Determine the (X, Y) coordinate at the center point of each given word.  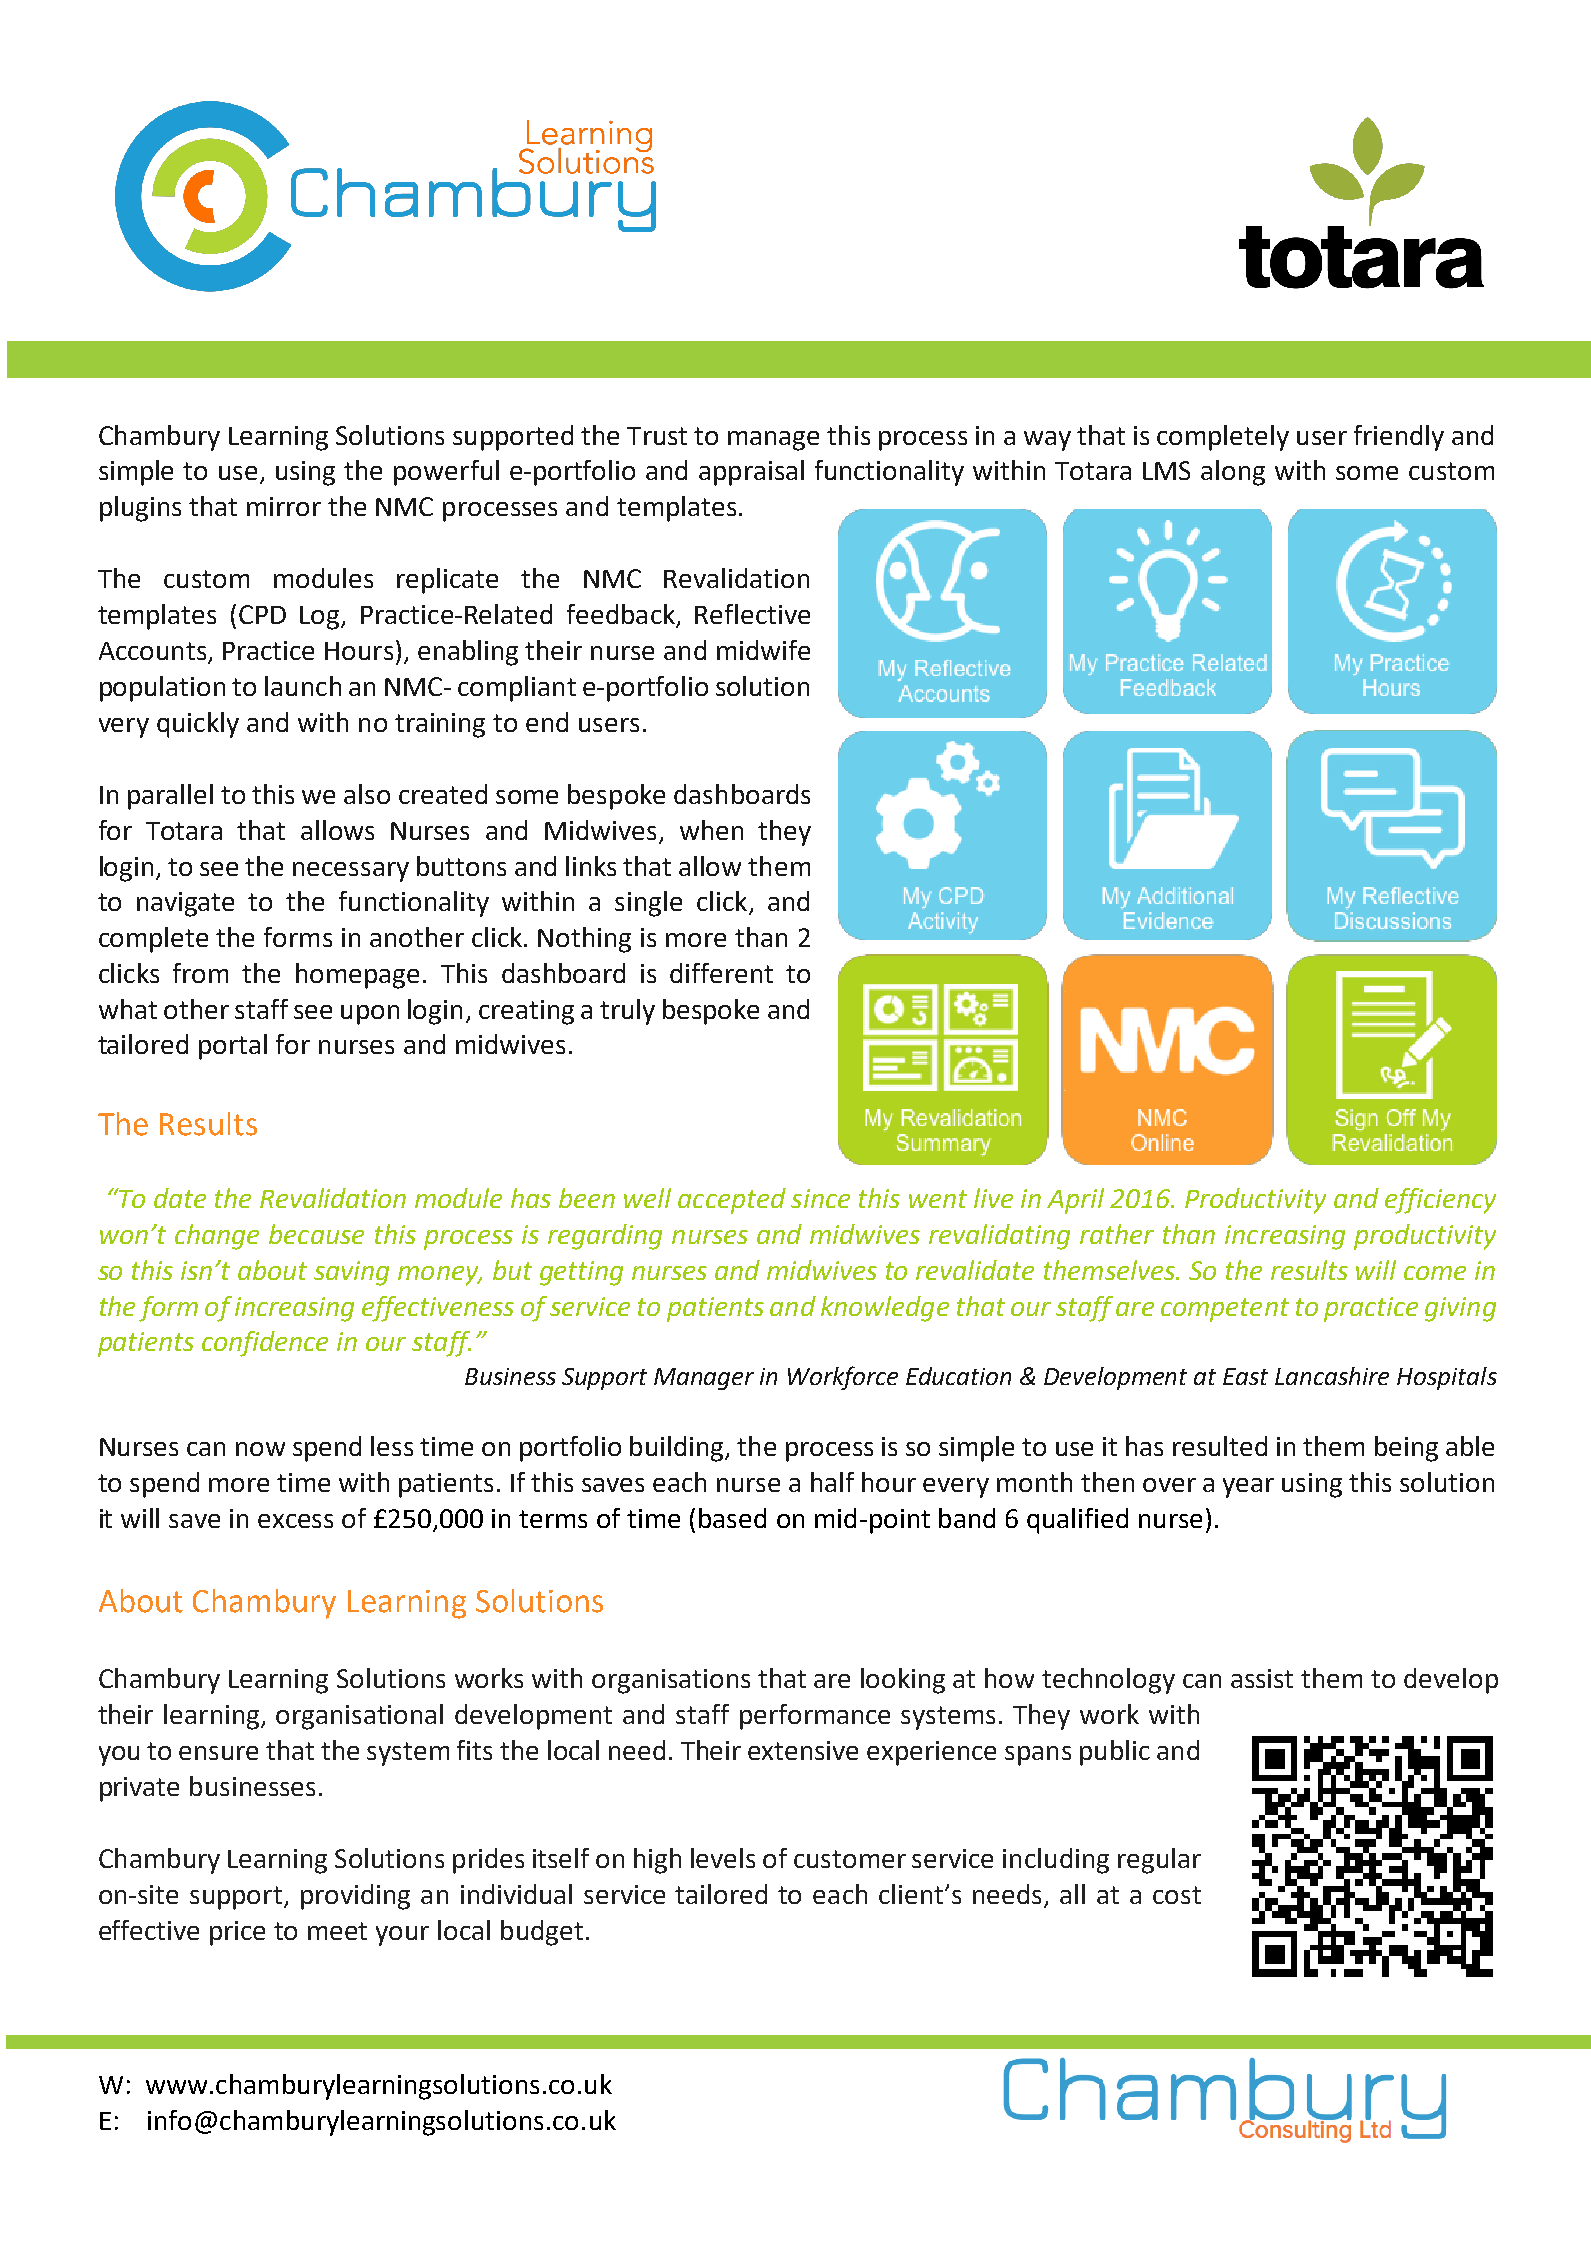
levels (723, 1858)
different (721, 973)
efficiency (1440, 1201)
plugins (140, 509)
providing (355, 1897)
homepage (357, 976)
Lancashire (1332, 1376)
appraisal (751, 473)
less (392, 1446)
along (1233, 473)
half (832, 1482)
